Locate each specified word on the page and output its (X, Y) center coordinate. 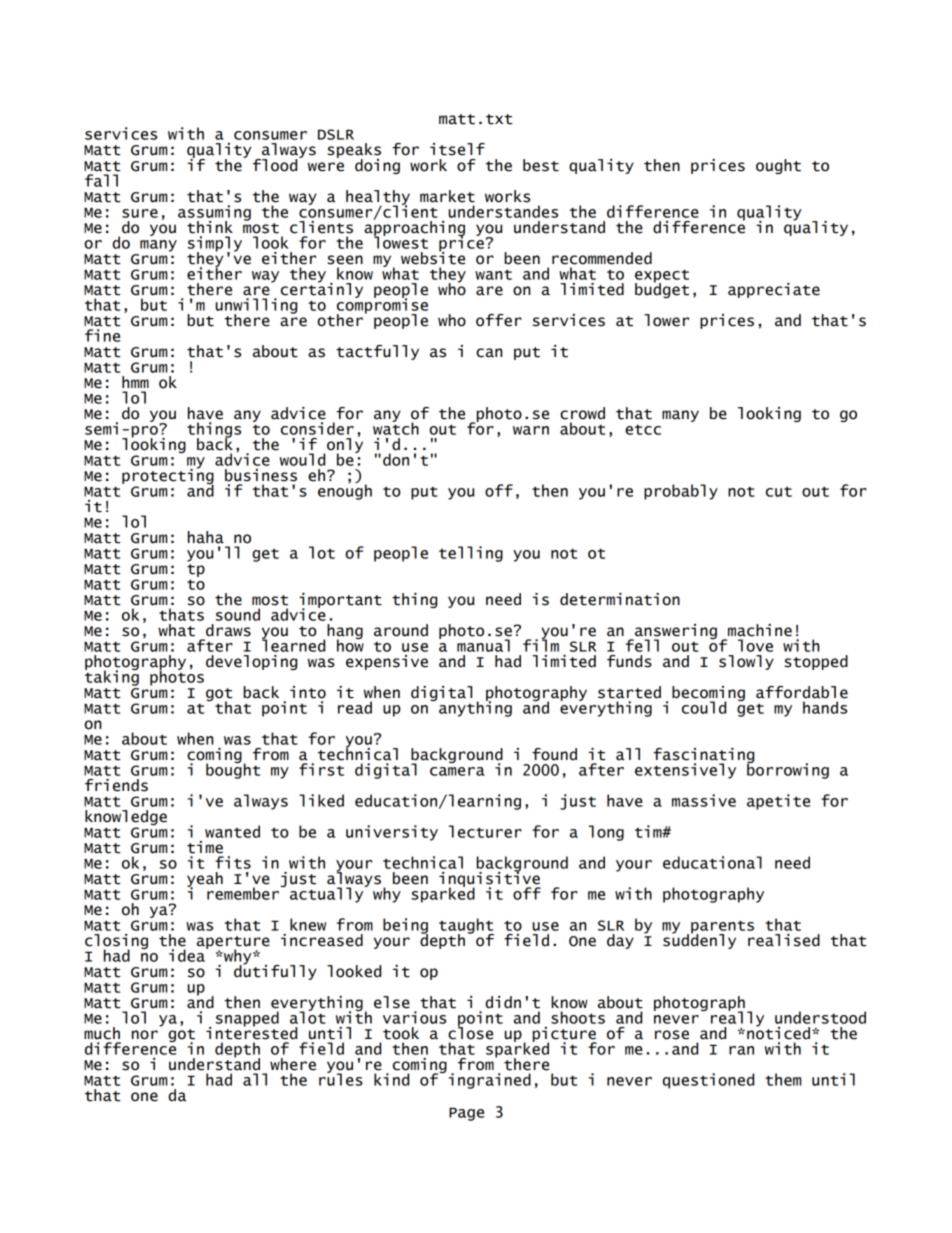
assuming (214, 214)
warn (531, 430)
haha (206, 537)
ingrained (490, 1081)
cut (779, 492)
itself (457, 149)
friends (116, 785)
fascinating (703, 757)
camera (457, 771)
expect (662, 277)
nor (145, 1035)
